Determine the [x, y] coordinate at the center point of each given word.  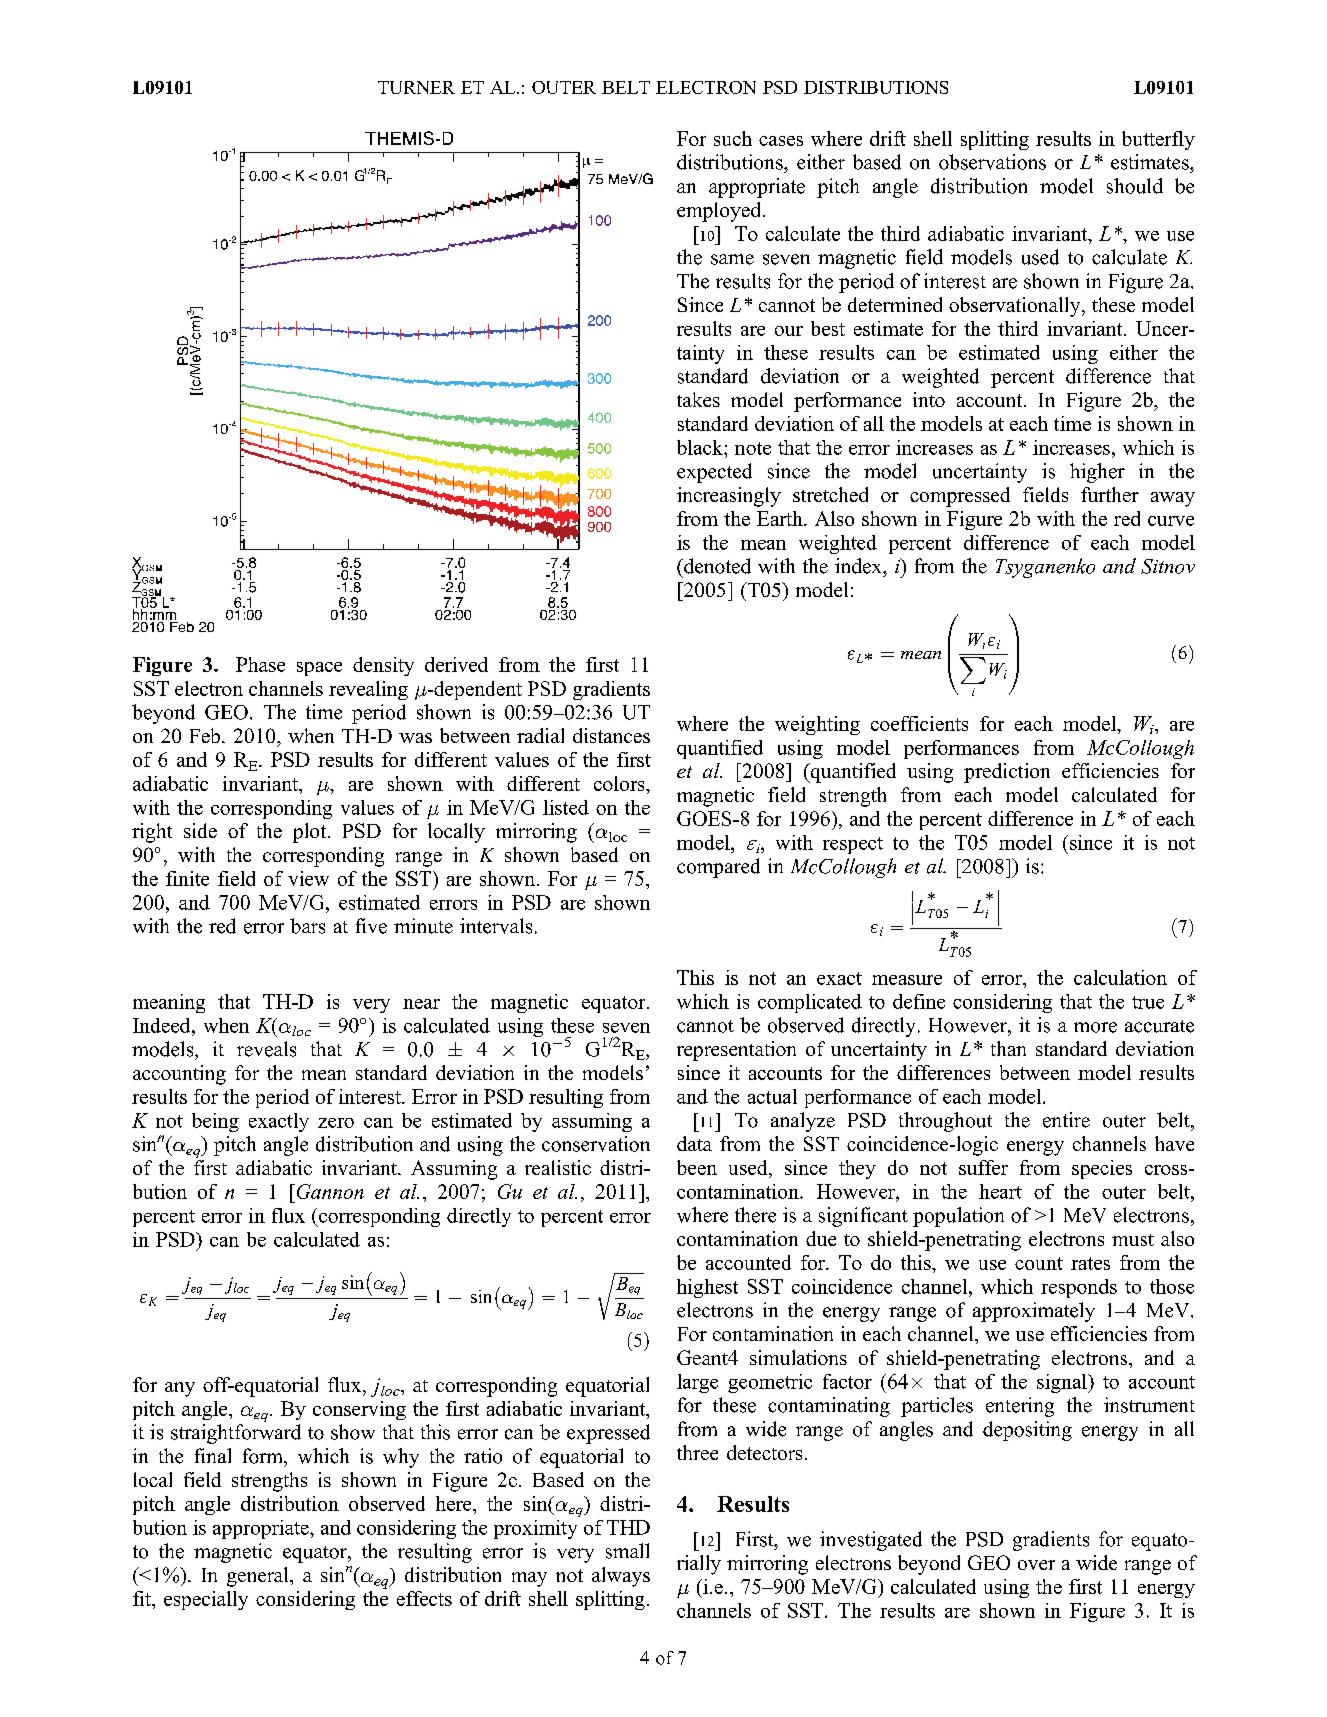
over [1036, 1565]
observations [992, 162]
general [259, 1577]
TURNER [416, 87]
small [627, 1551]
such [733, 138]
